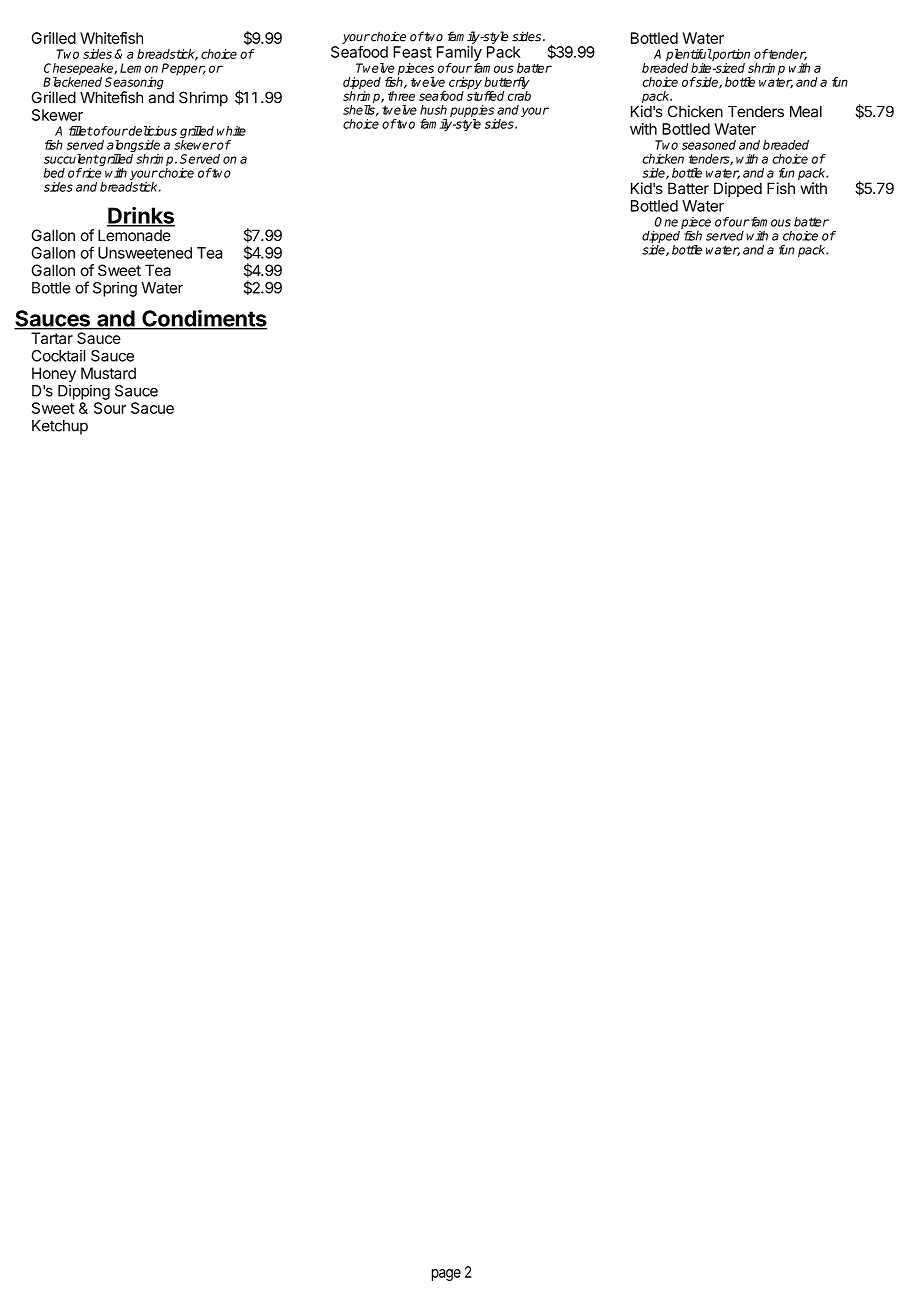 The height and width of the screenshot is (1308, 924). Describe the element at coordinates (433, 110) in the screenshot. I see `hush` at that location.
